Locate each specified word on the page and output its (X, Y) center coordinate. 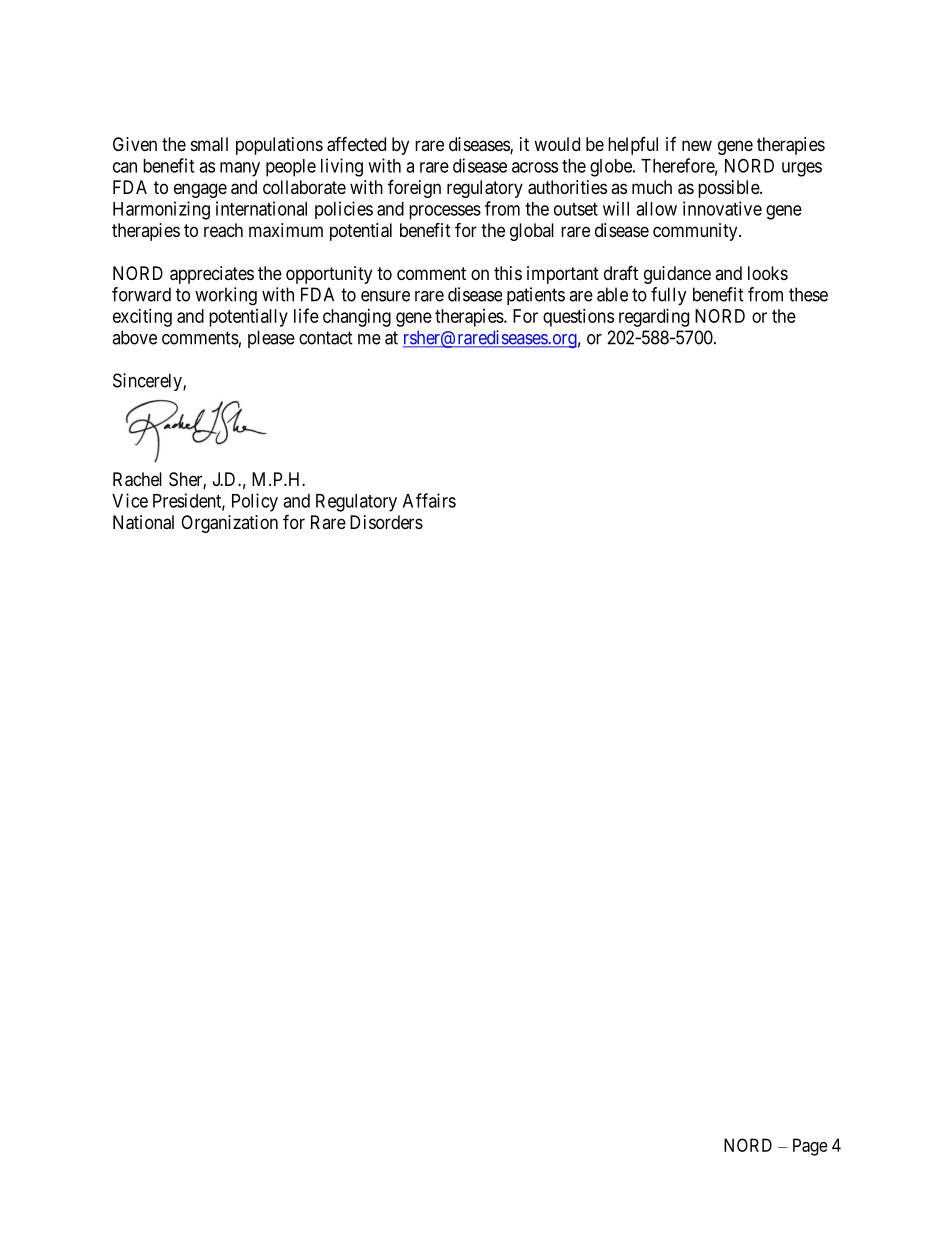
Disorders (386, 522)
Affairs (429, 500)
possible (729, 189)
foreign (414, 188)
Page (810, 1147)
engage (200, 190)
